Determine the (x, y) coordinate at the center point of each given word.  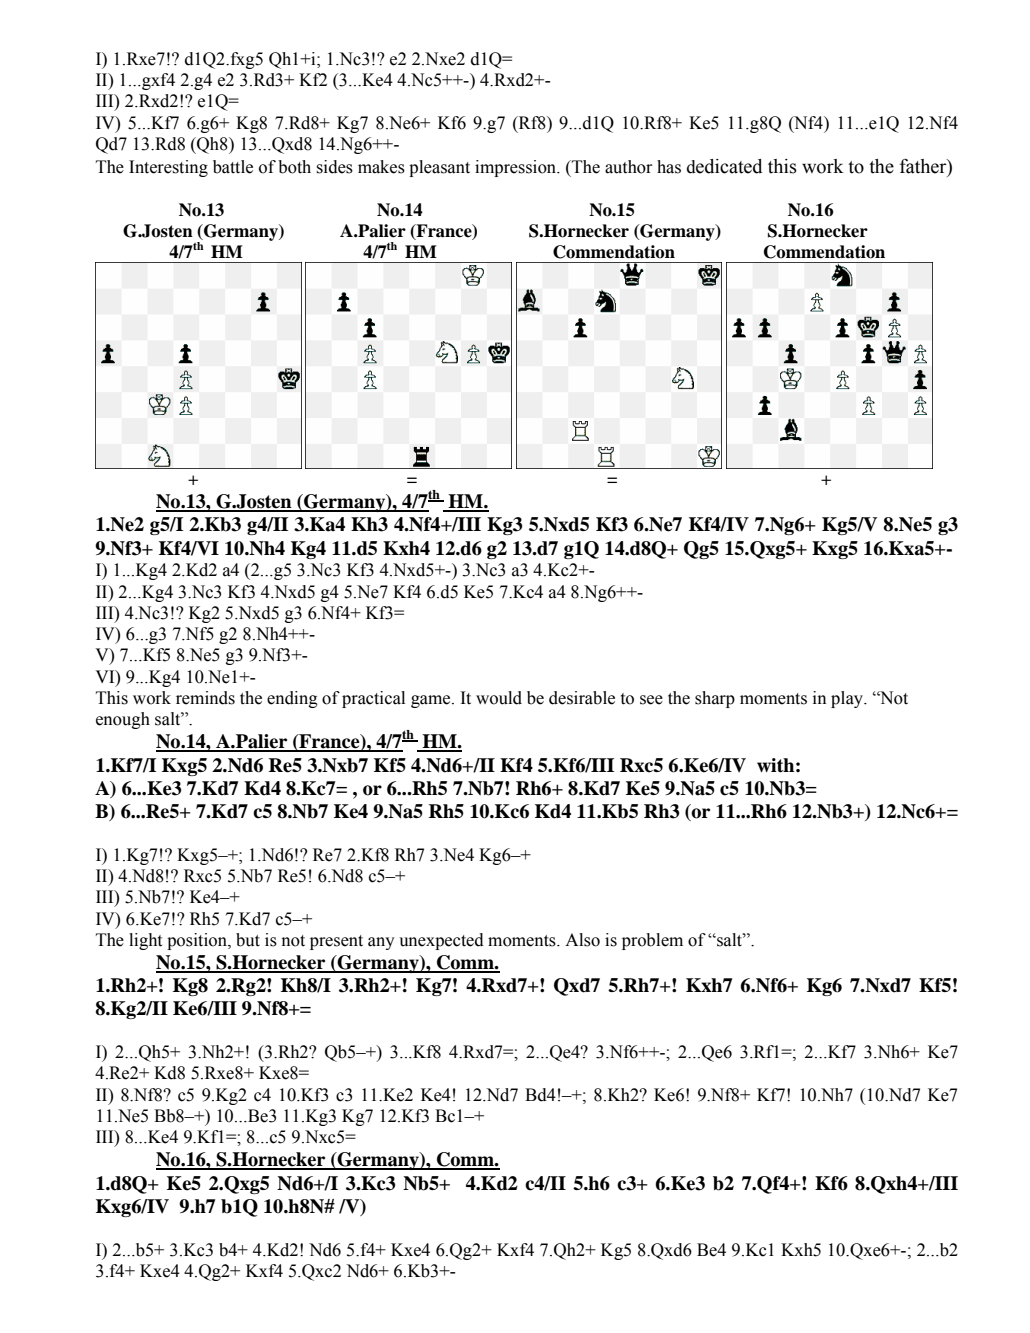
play (848, 699)
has (669, 167)
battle (233, 167)
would (499, 698)
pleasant (439, 168)
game (432, 701)
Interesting (168, 168)
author (628, 167)
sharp (715, 699)
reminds (205, 698)
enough (123, 720)
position (198, 941)
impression (517, 168)
